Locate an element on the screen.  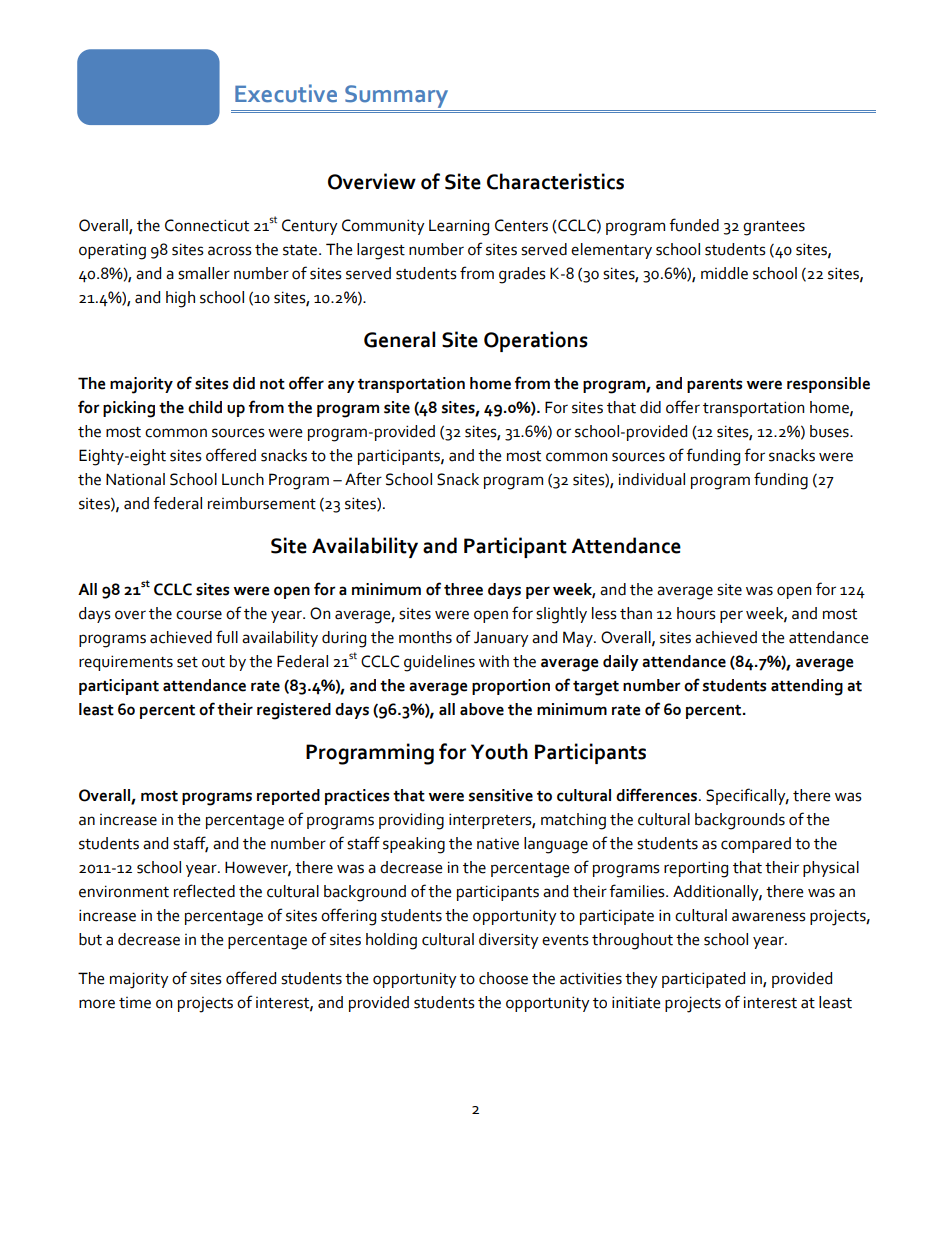
funded is located at coordinates (694, 225).
